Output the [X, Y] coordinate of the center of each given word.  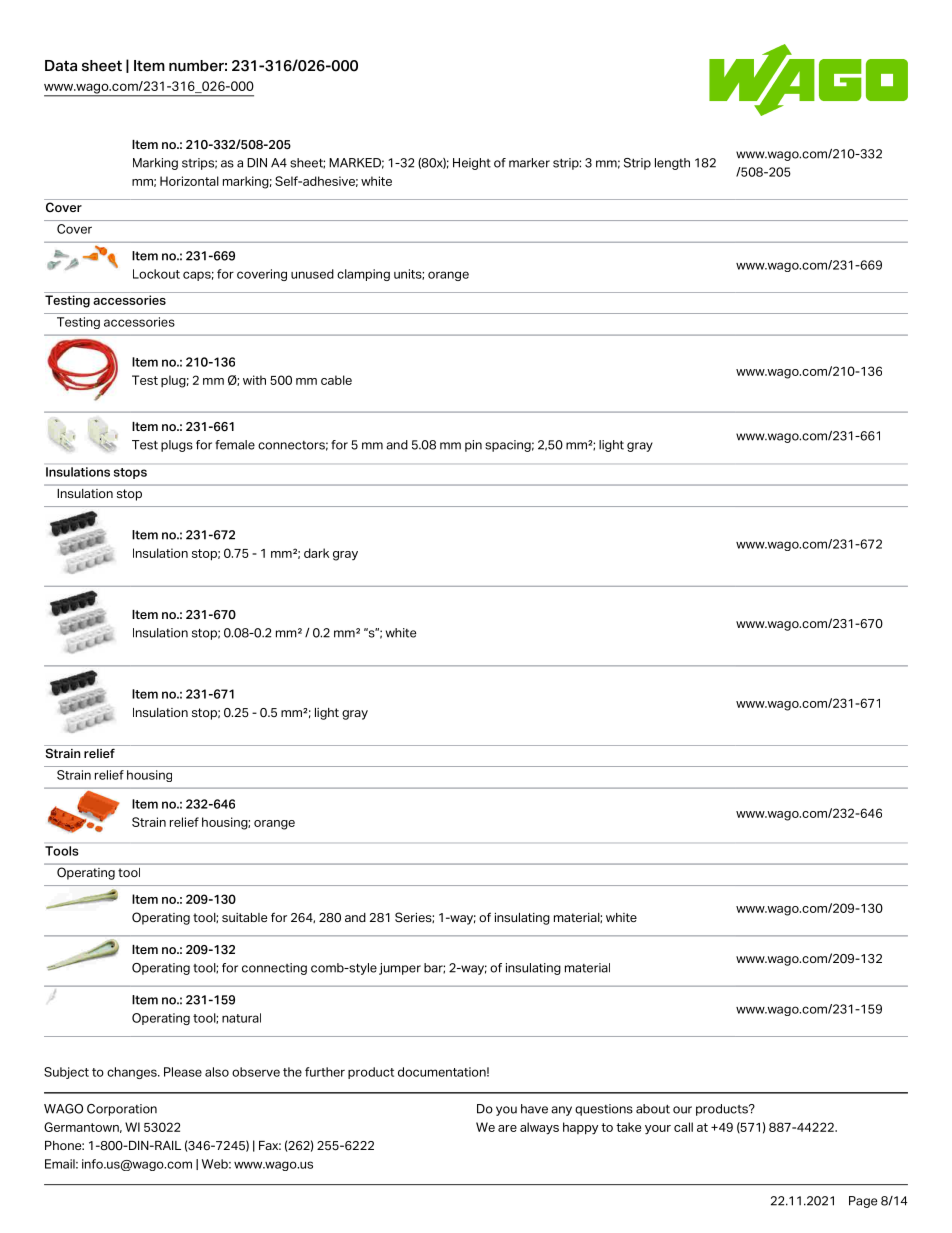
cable [336, 380]
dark [316, 553]
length [672, 164]
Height [472, 164]
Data [61, 65]
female [235, 445]
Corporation [122, 1110]
